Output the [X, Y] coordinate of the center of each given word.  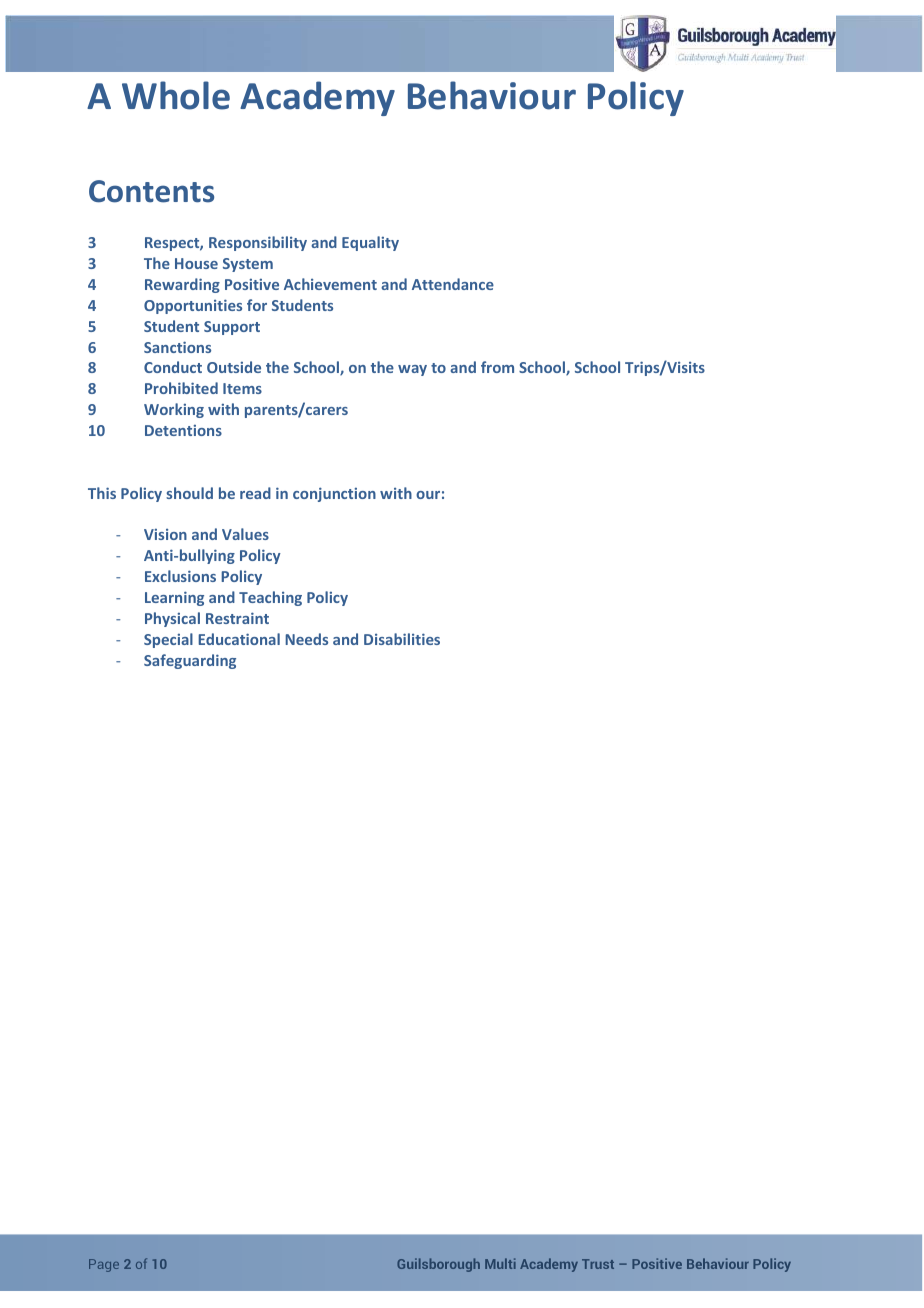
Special [168, 640]
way [412, 370]
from [497, 367]
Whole [176, 95]
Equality [370, 243]
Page [104, 1265]
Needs [306, 639]
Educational [239, 639]
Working [174, 410]
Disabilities [402, 639]
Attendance [453, 284]
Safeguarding [190, 661]
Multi [500, 1263]
